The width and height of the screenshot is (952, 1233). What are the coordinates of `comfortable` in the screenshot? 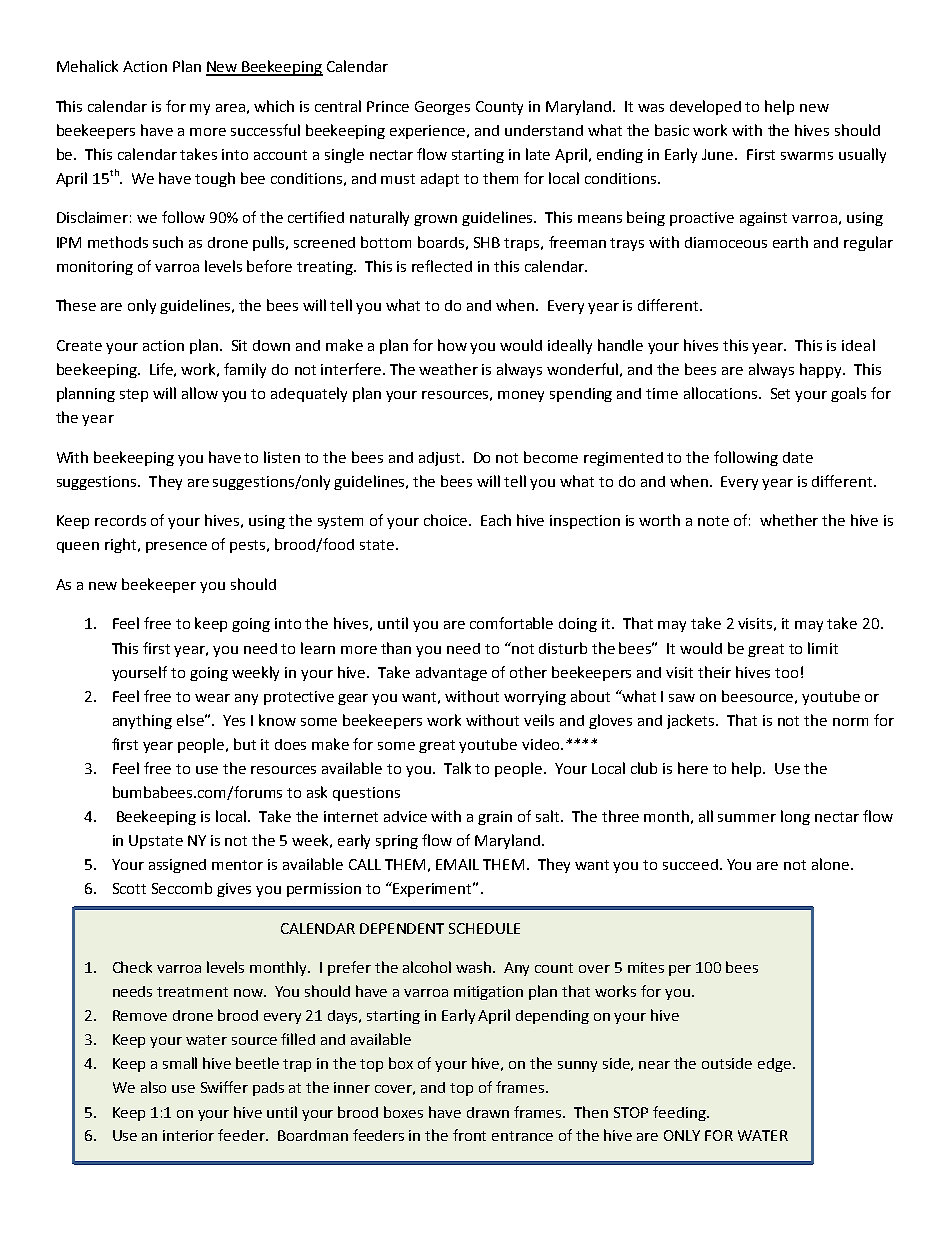 It's located at (511, 623).
